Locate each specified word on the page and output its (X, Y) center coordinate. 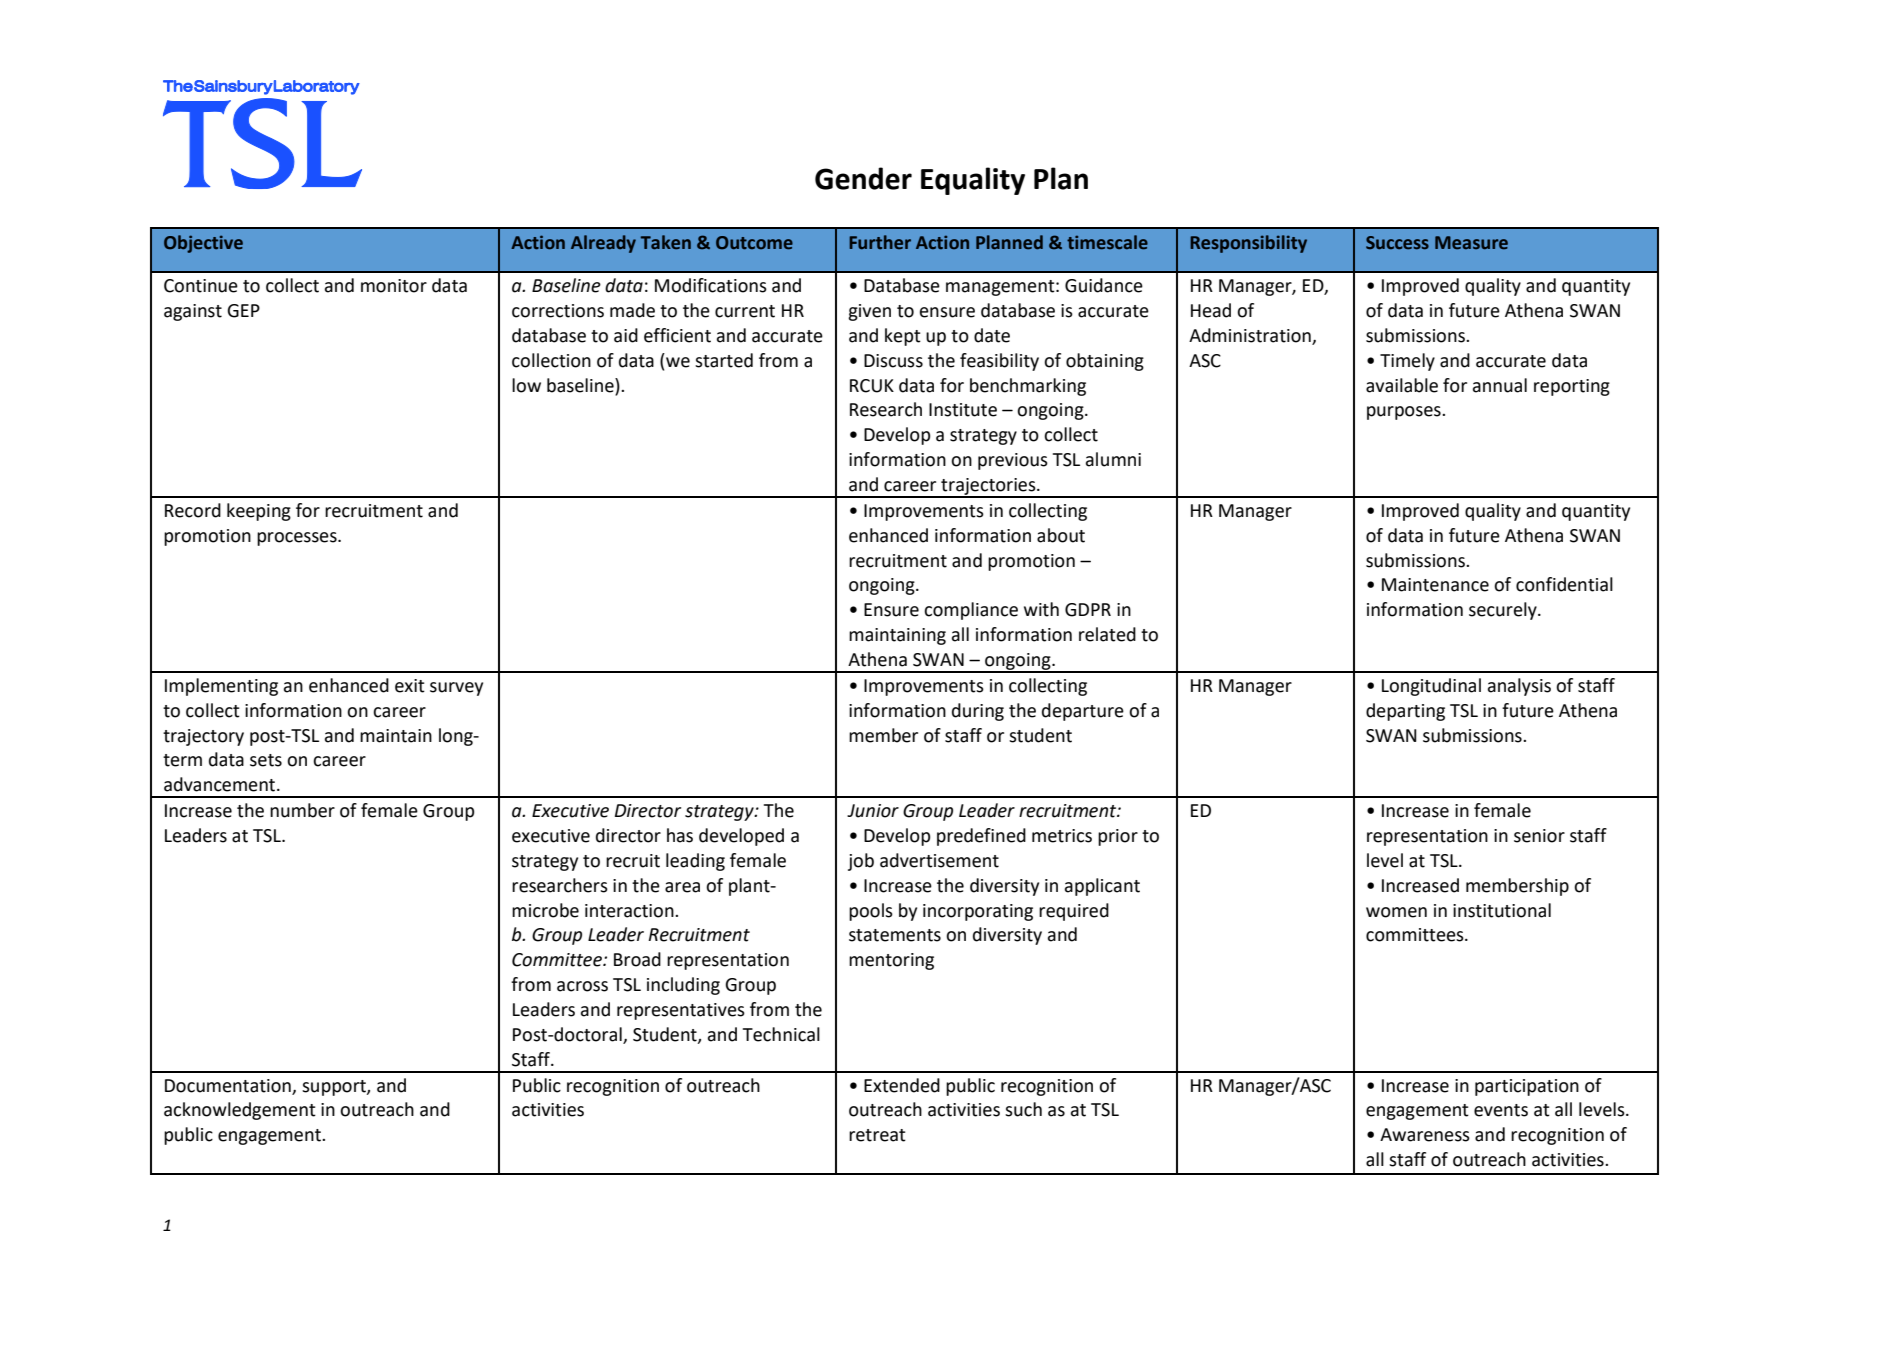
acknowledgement (240, 1111)
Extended (902, 1085)
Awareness (1425, 1135)
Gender (863, 178)
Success (1397, 243)
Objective (203, 244)
